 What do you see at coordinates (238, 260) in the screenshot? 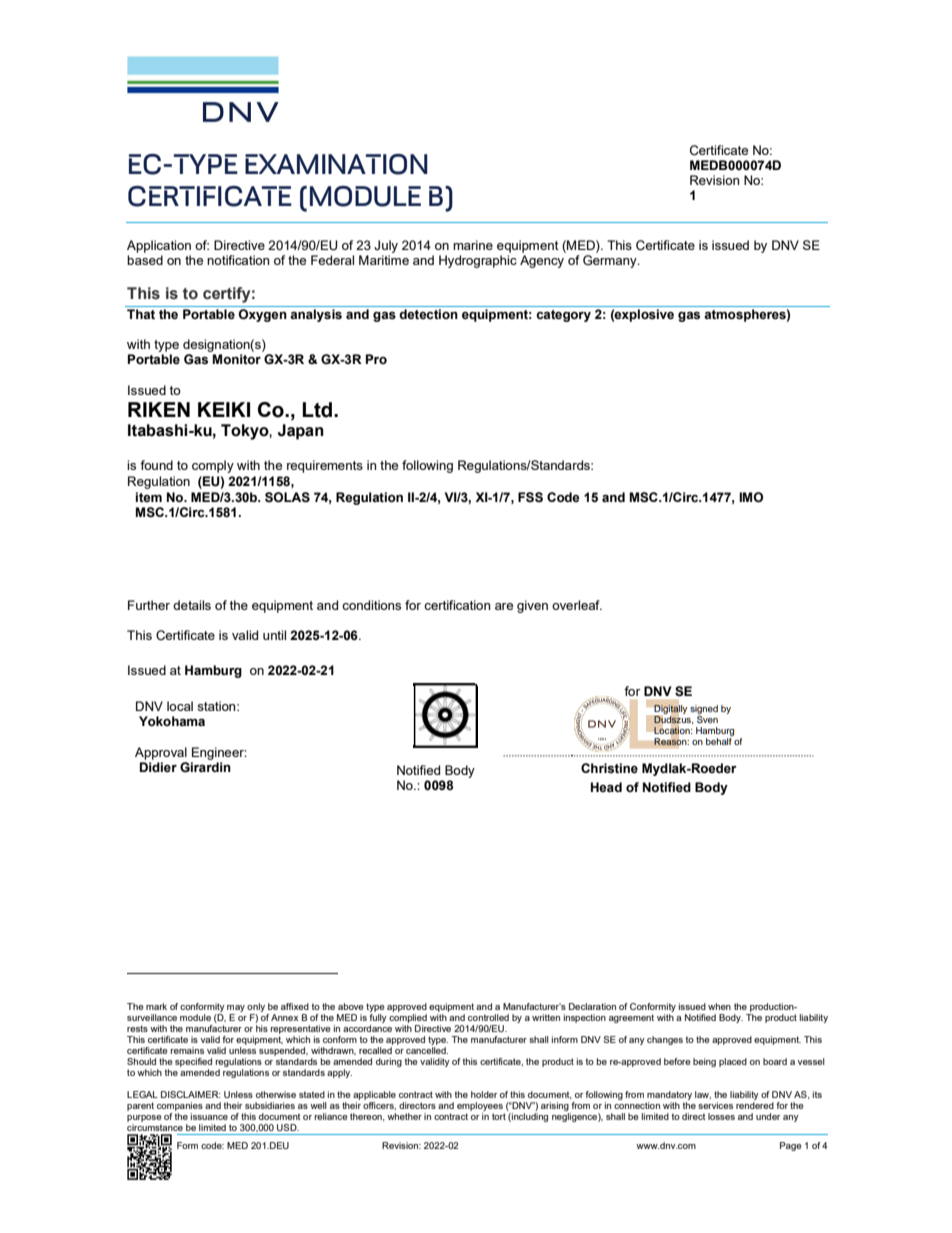
I see `notification` at bounding box center [238, 260].
